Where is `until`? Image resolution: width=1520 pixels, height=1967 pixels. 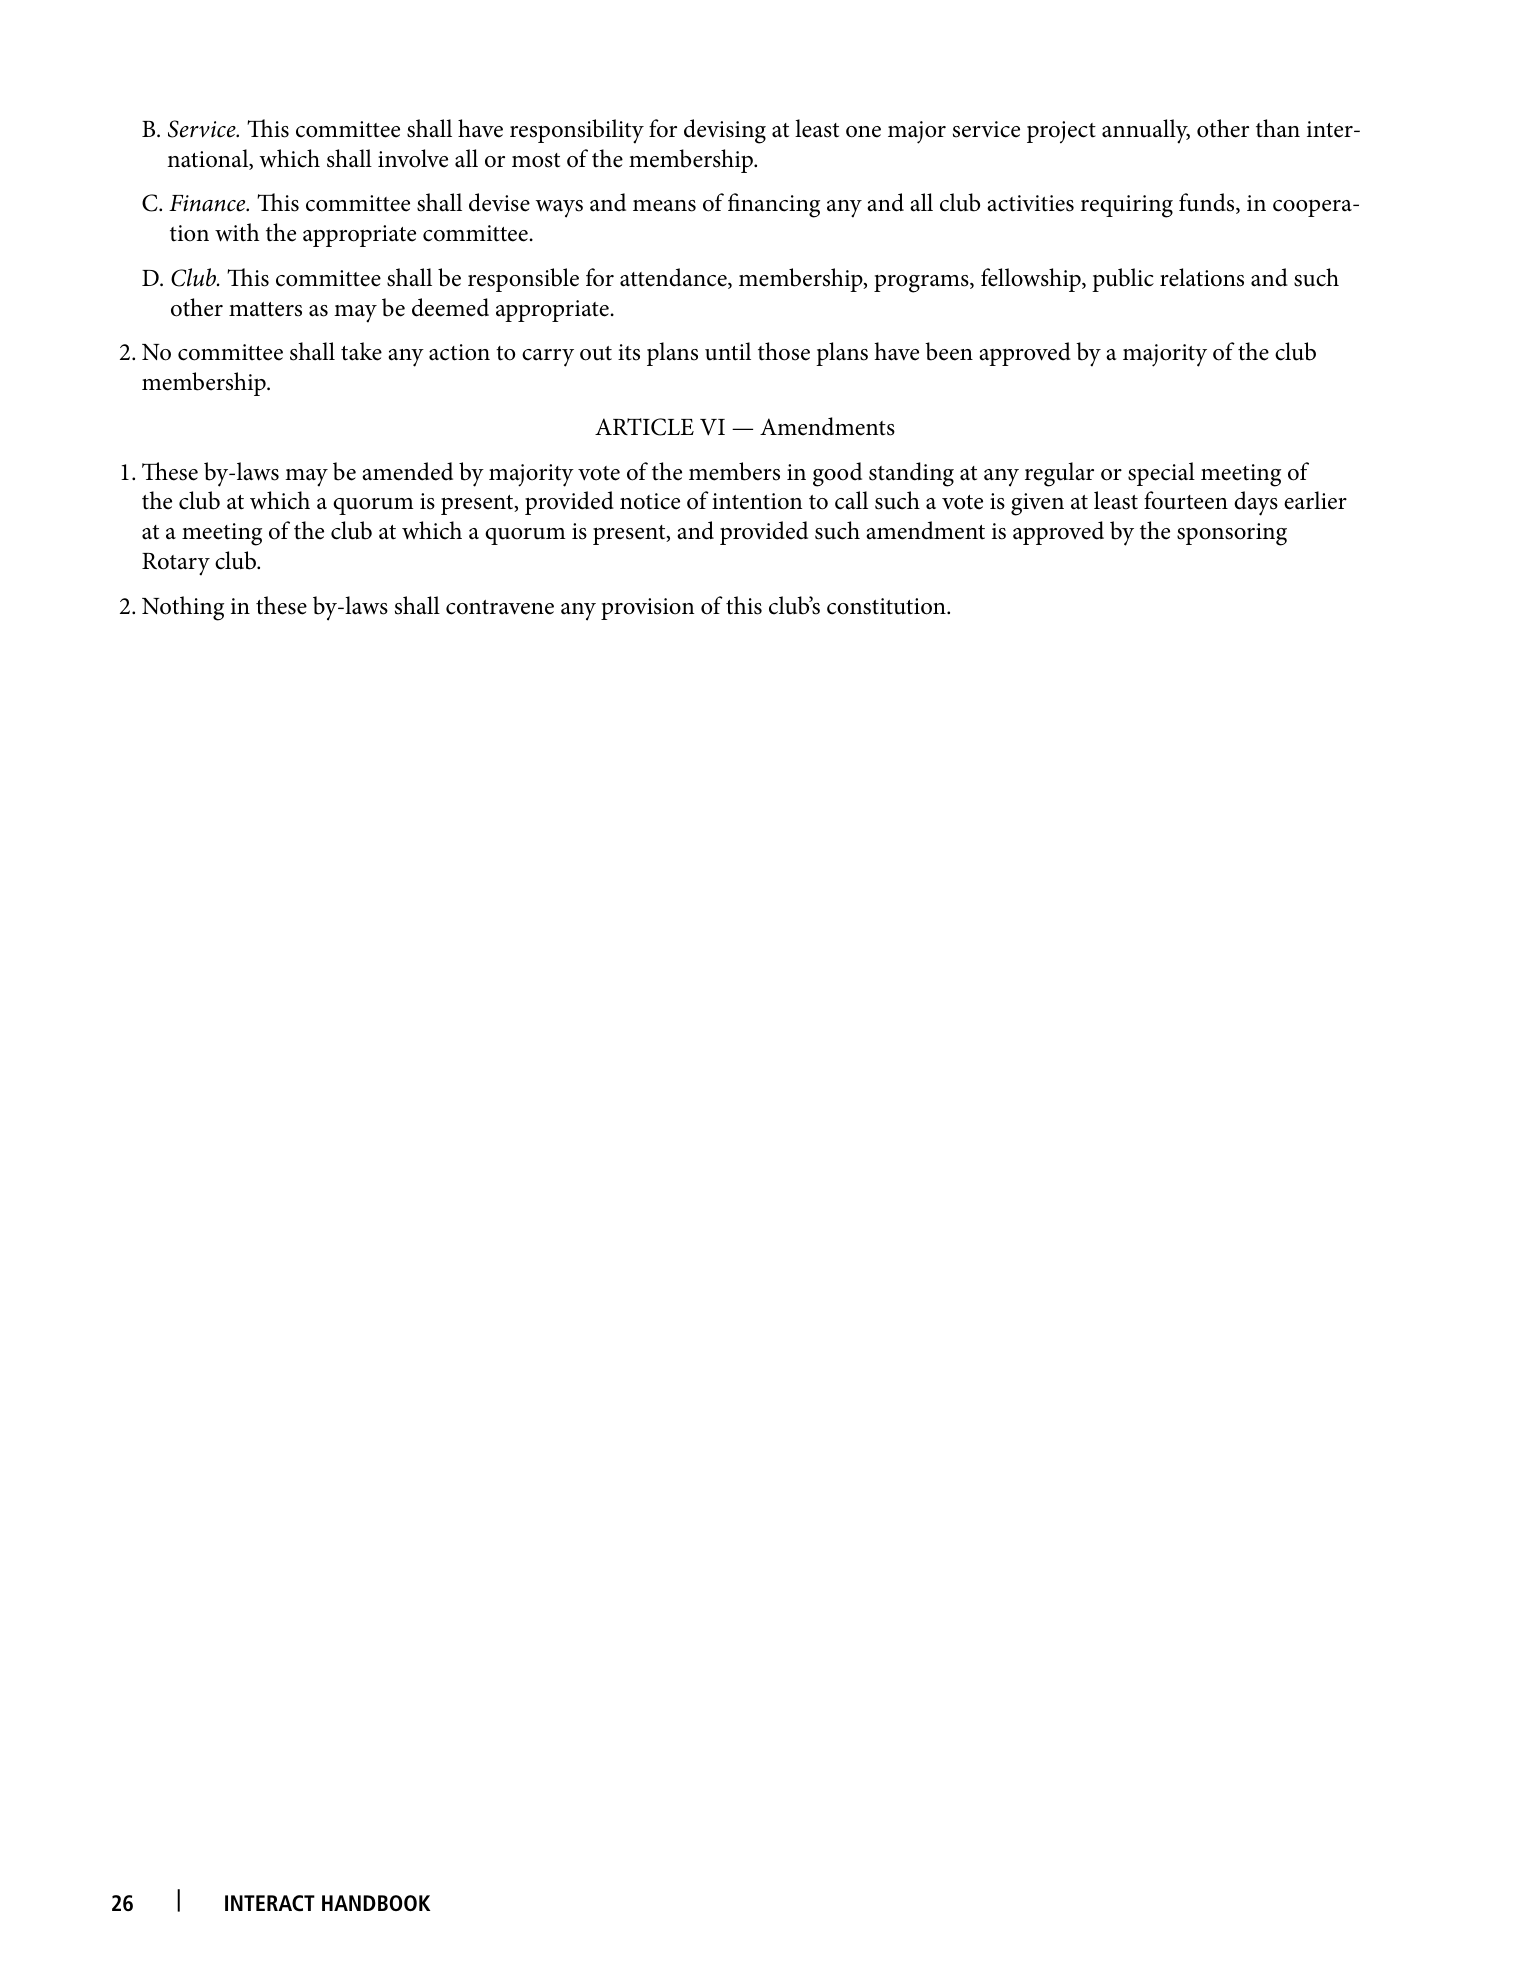
until is located at coordinates (728, 351).
